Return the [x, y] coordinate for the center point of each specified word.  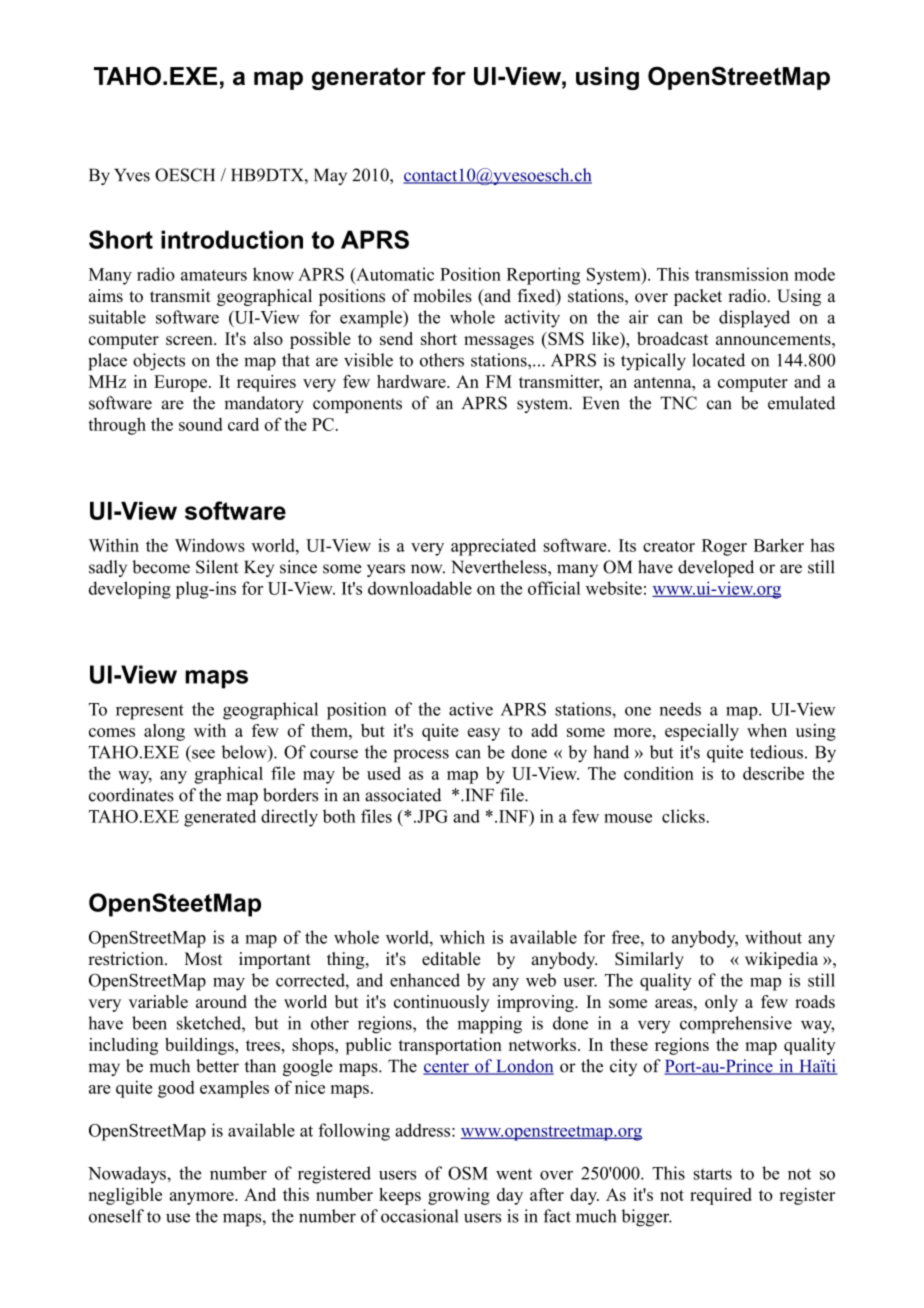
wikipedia [781, 960]
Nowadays [127, 1175]
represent [150, 712]
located [718, 360]
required [721, 1196]
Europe [182, 383]
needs [680, 709]
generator [369, 78]
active [471, 709]
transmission [742, 274]
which [462, 937]
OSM [468, 1173]
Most [203, 959]
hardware [412, 381]
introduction [232, 239]
